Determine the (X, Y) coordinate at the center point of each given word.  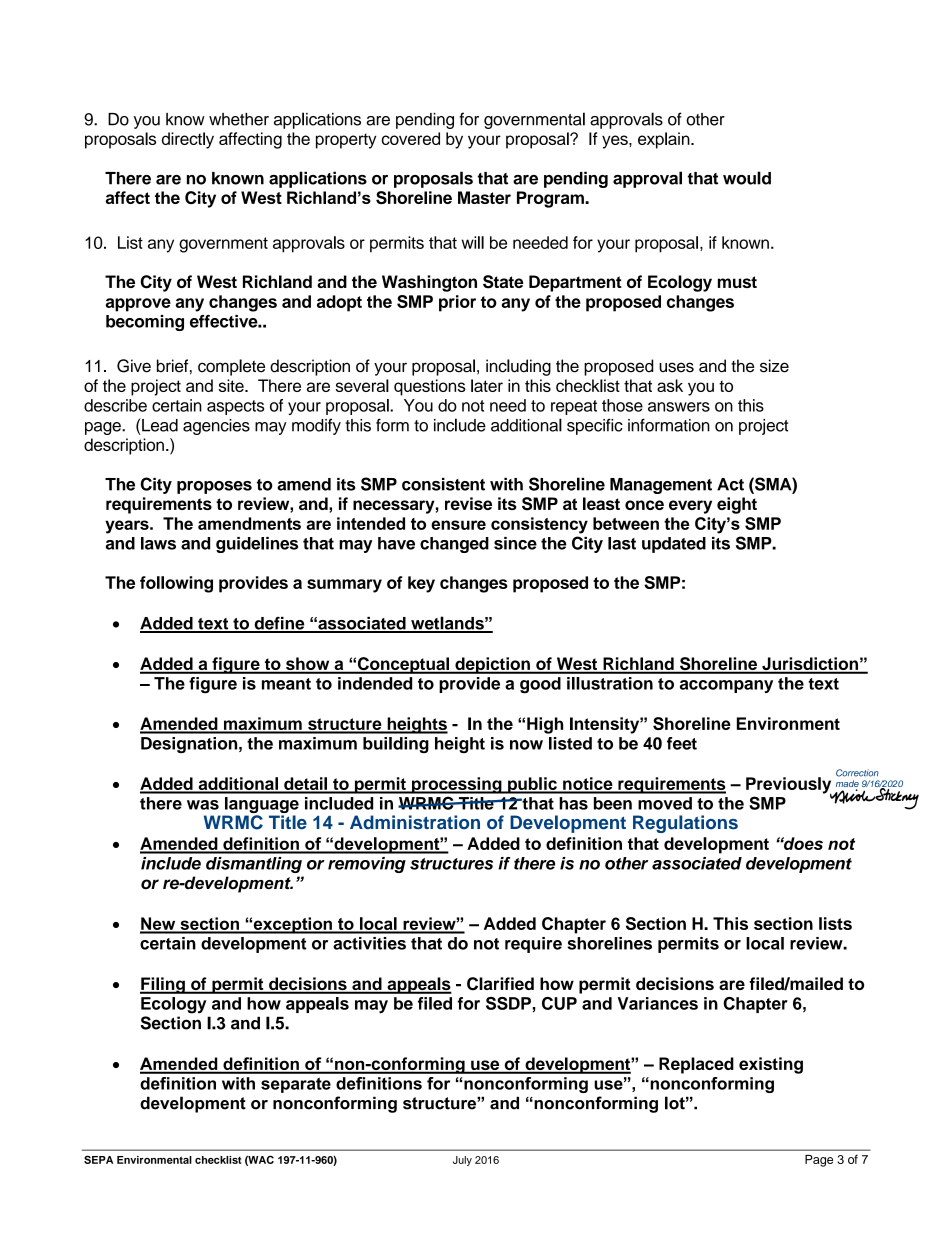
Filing (163, 985)
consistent (443, 484)
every (690, 507)
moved (665, 803)
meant (286, 684)
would (747, 178)
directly (188, 140)
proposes (214, 487)
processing (457, 785)
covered (410, 138)
